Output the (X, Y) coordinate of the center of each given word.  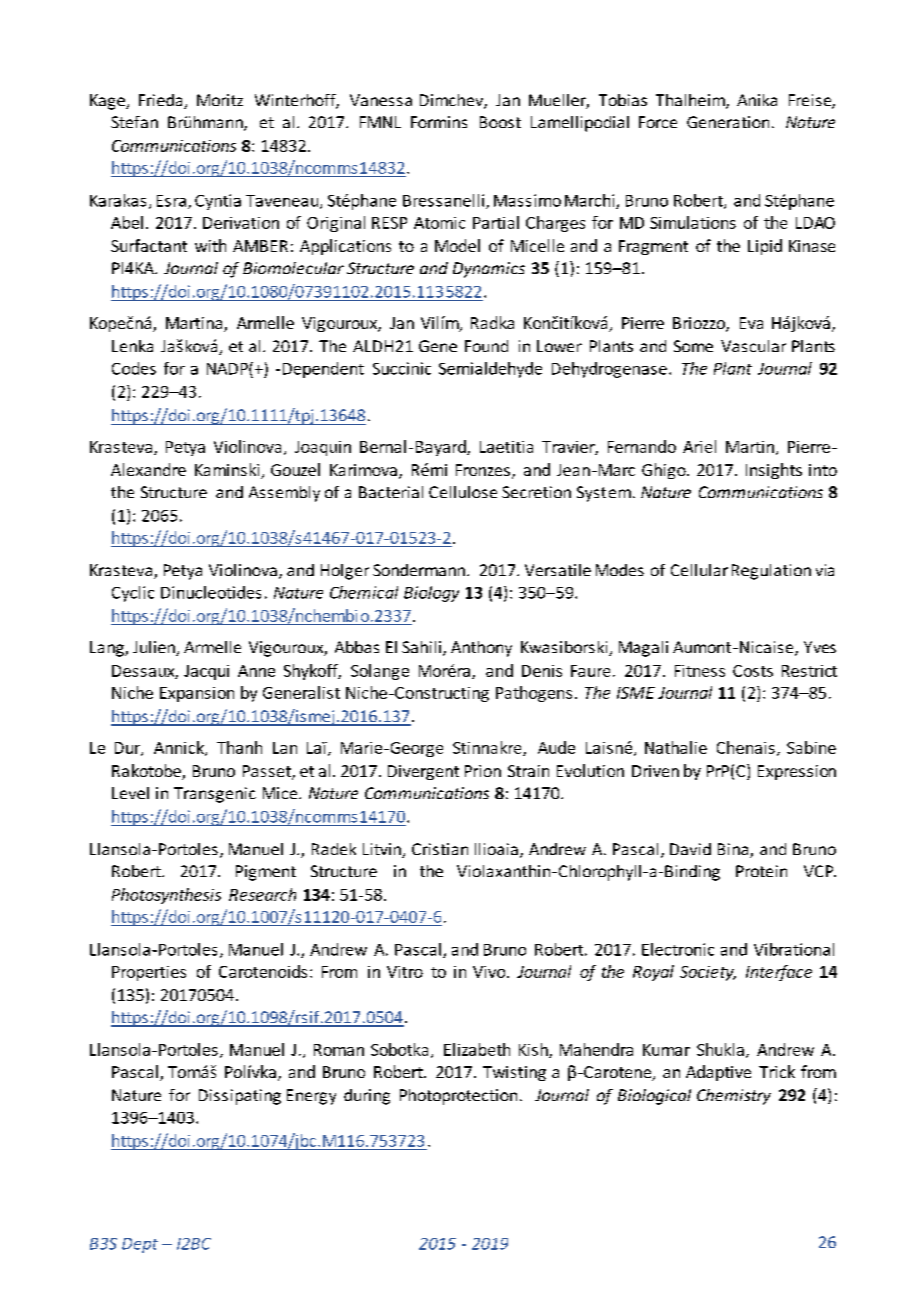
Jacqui (206, 672)
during (367, 1097)
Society (708, 973)
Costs (753, 671)
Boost (500, 122)
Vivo (490, 972)
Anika (757, 100)
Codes (134, 368)
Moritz (220, 100)
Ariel (699, 446)
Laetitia (506, 447)
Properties (149, 973)
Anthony (481, 649)
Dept (140, 1245)
